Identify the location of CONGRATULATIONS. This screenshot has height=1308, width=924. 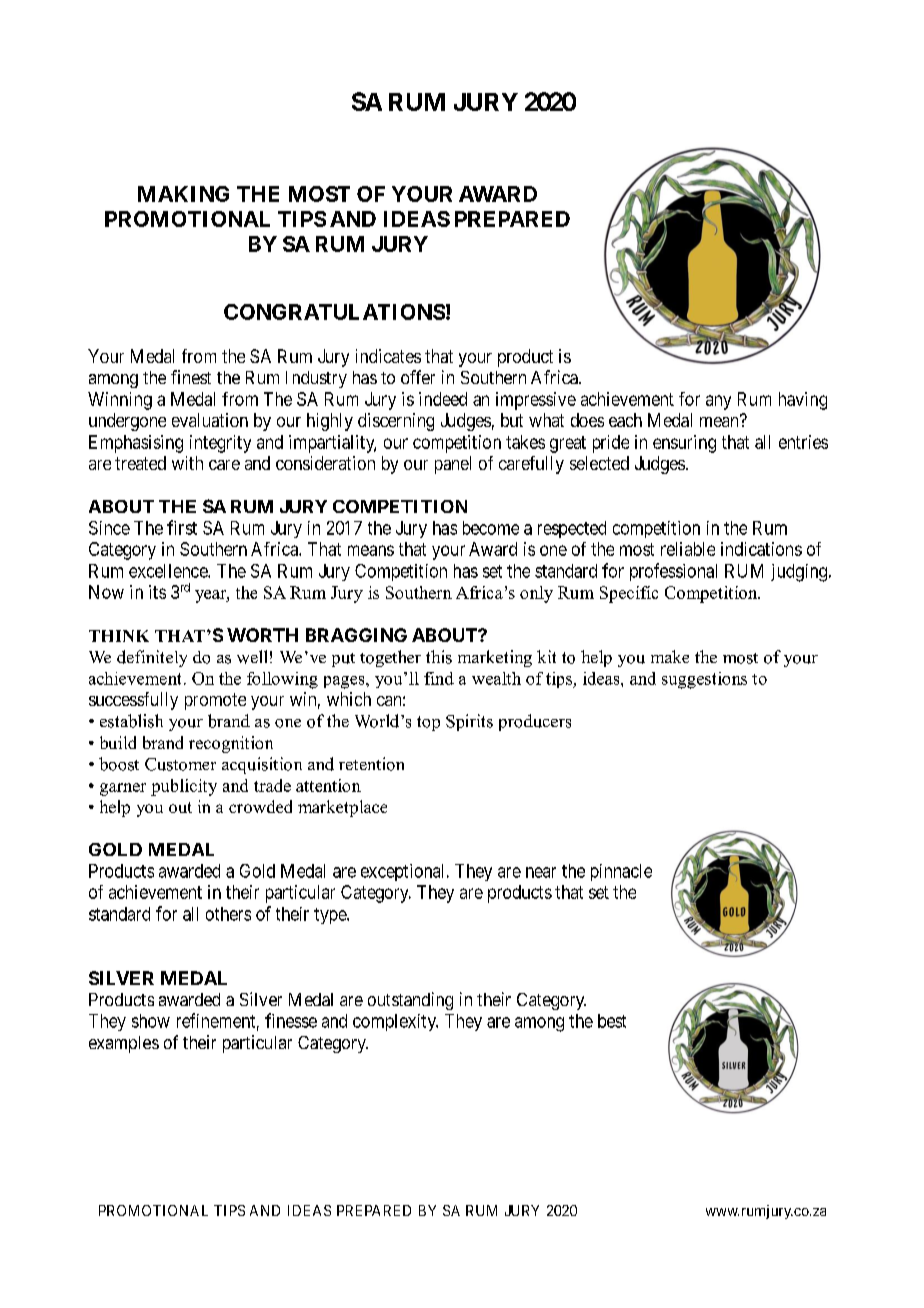
(334, 312).
